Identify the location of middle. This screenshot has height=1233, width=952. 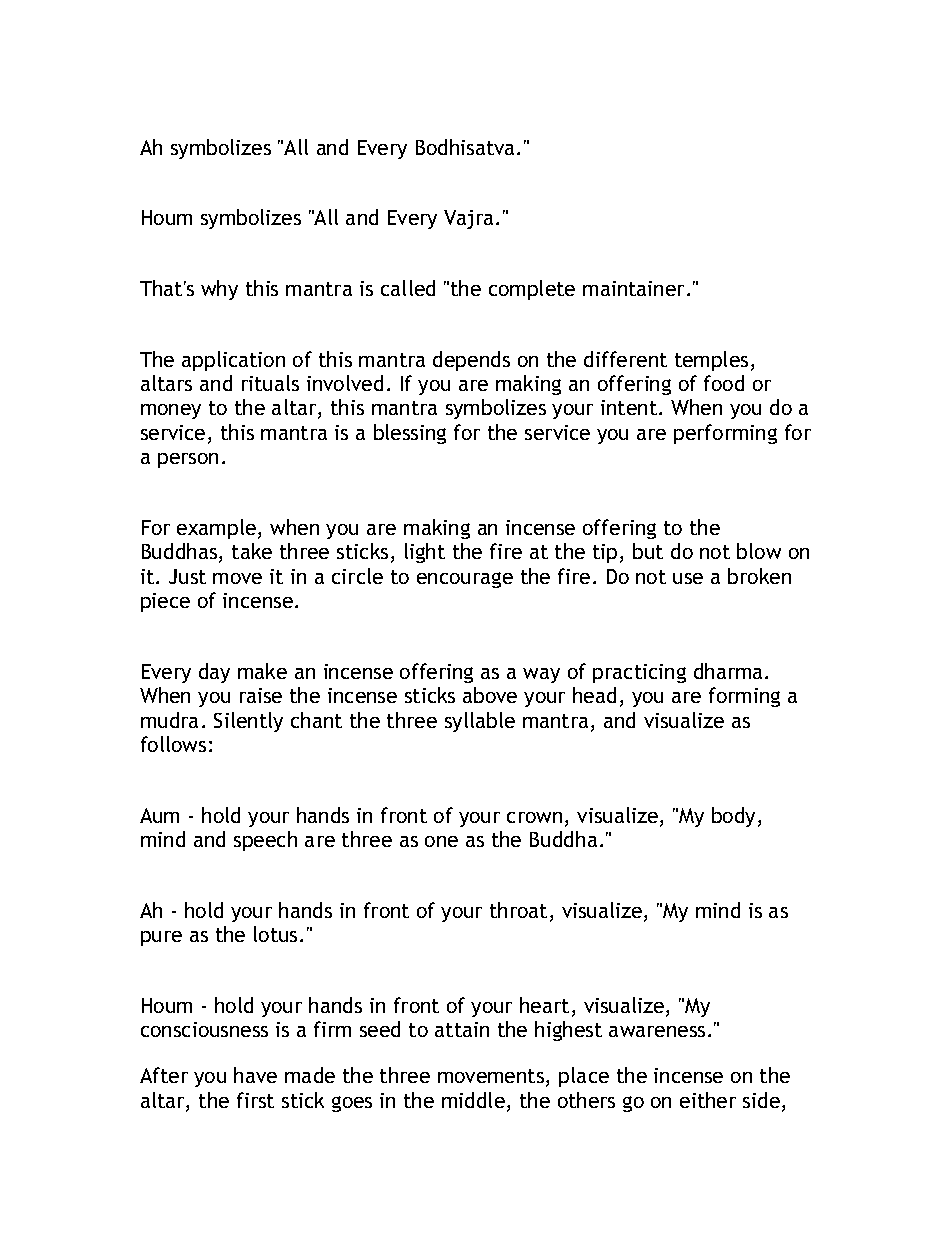
(473, 1100).
